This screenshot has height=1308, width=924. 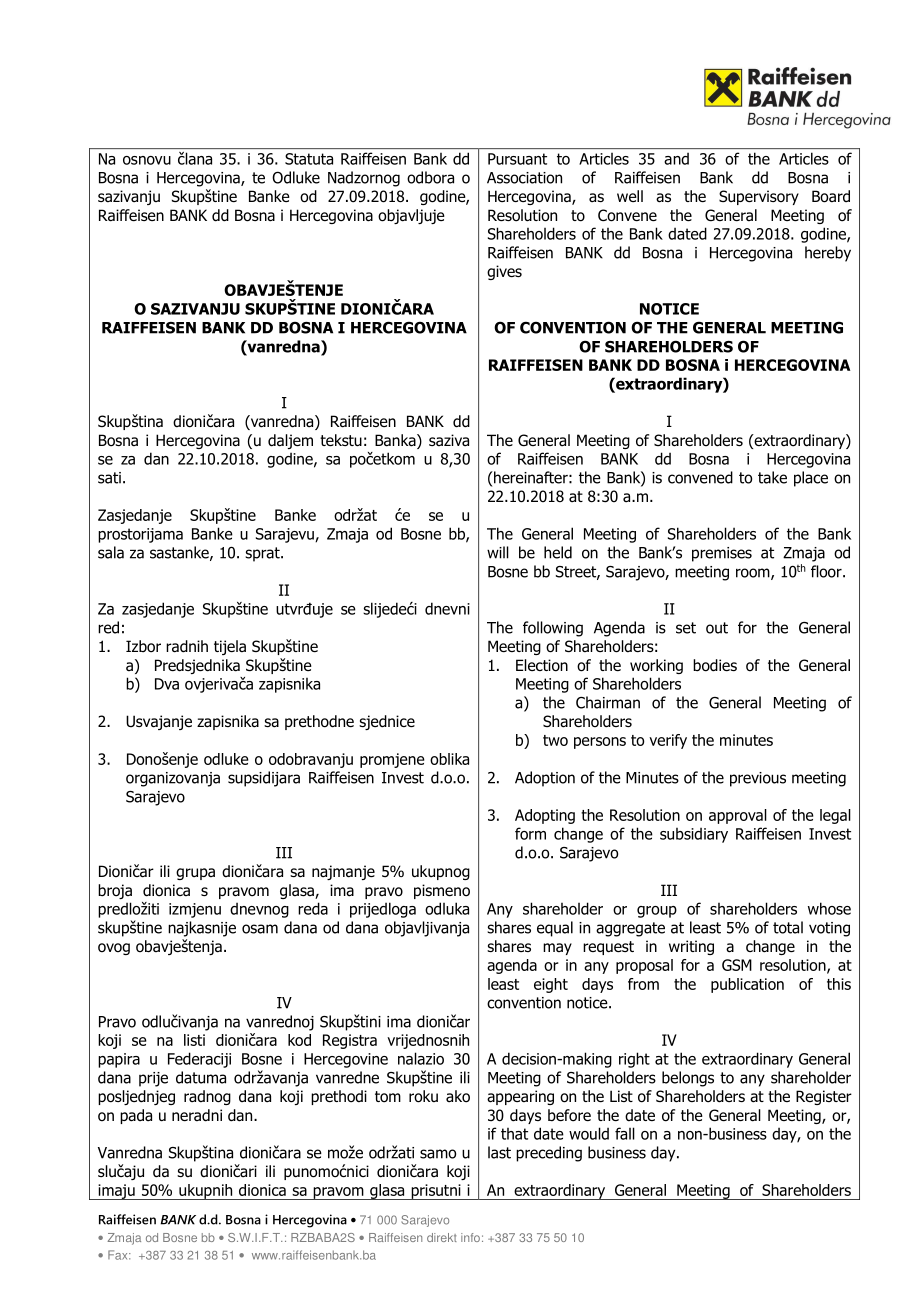 What do you see at coordinates (470, 1237) in the screenshot?
I see `info` at bounding box center [470, 1237].
